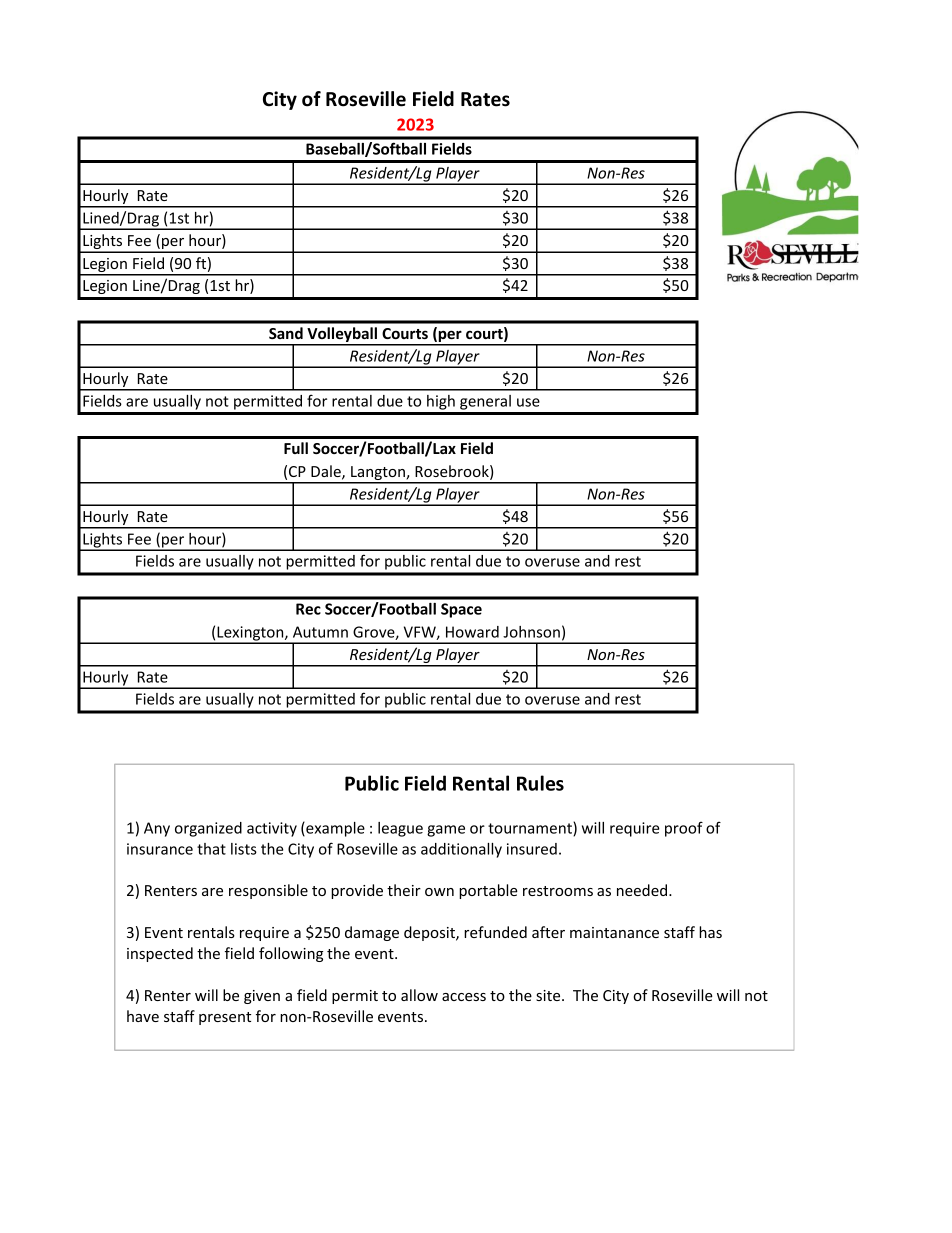 The height and width of the document is (1233, 952). I want to click on Sand, so click(286, 333).
